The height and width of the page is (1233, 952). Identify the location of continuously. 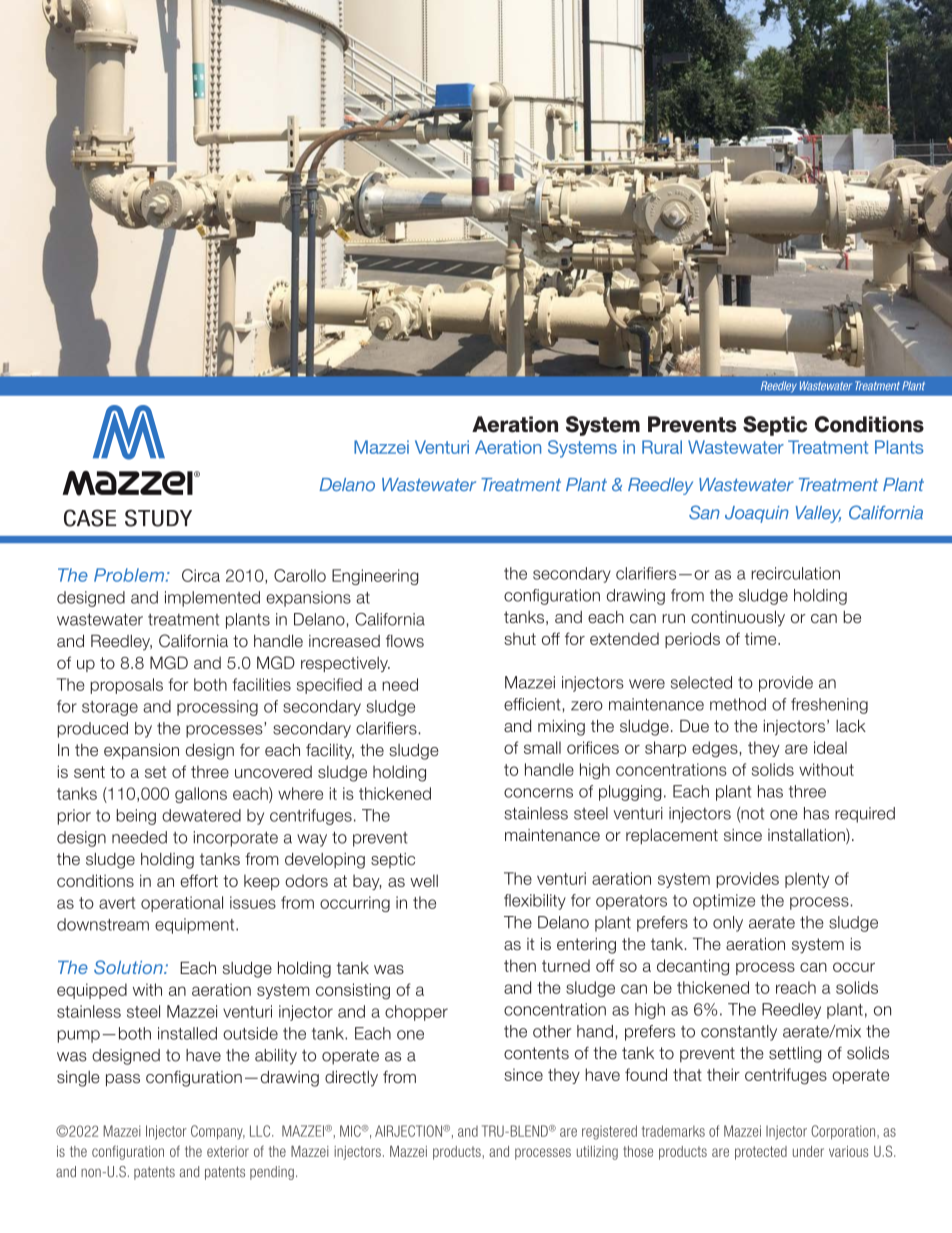
(738, 618).
